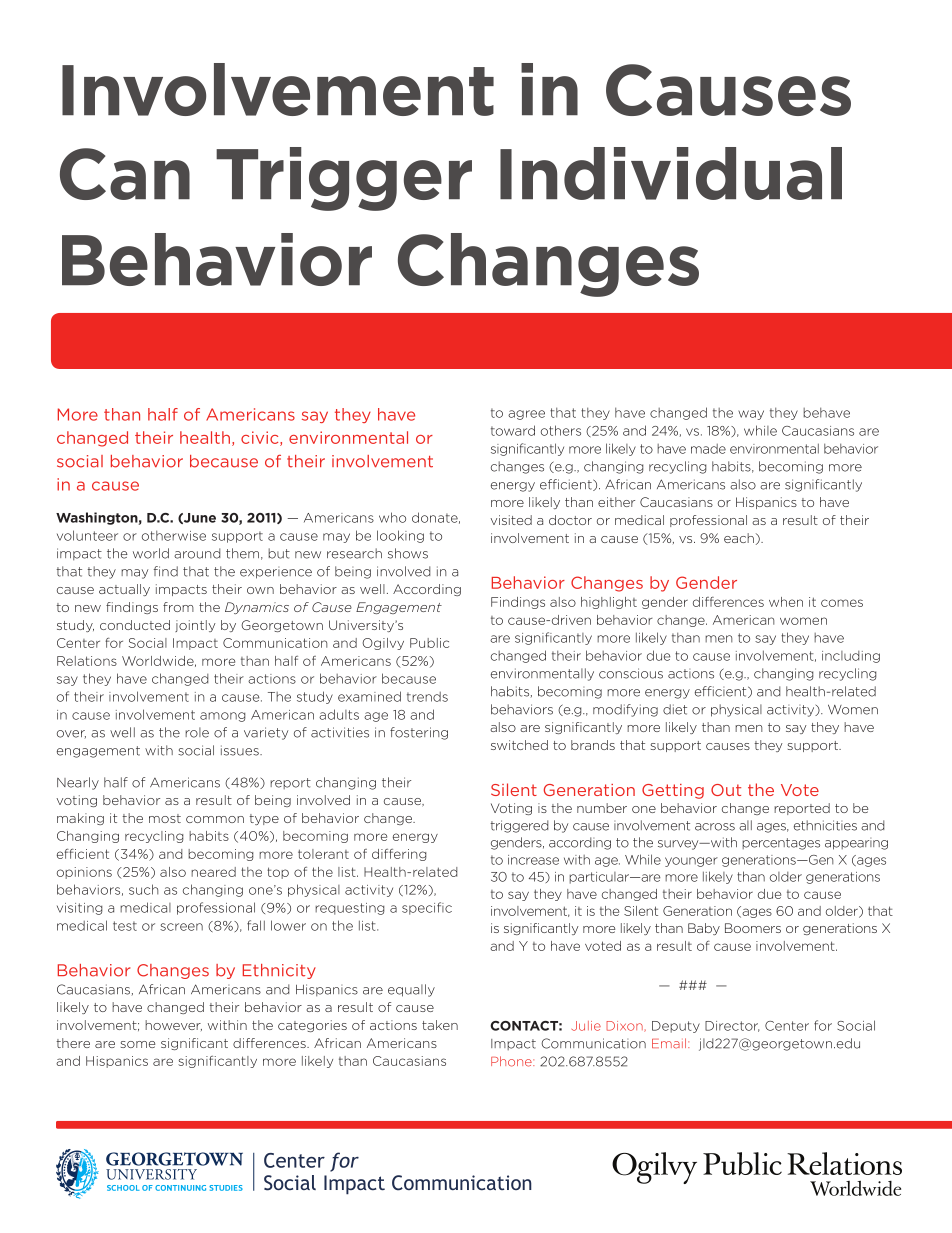 The width and height of the screenshot is (952, 1233). I want to click on differing, so click(399, 855).
